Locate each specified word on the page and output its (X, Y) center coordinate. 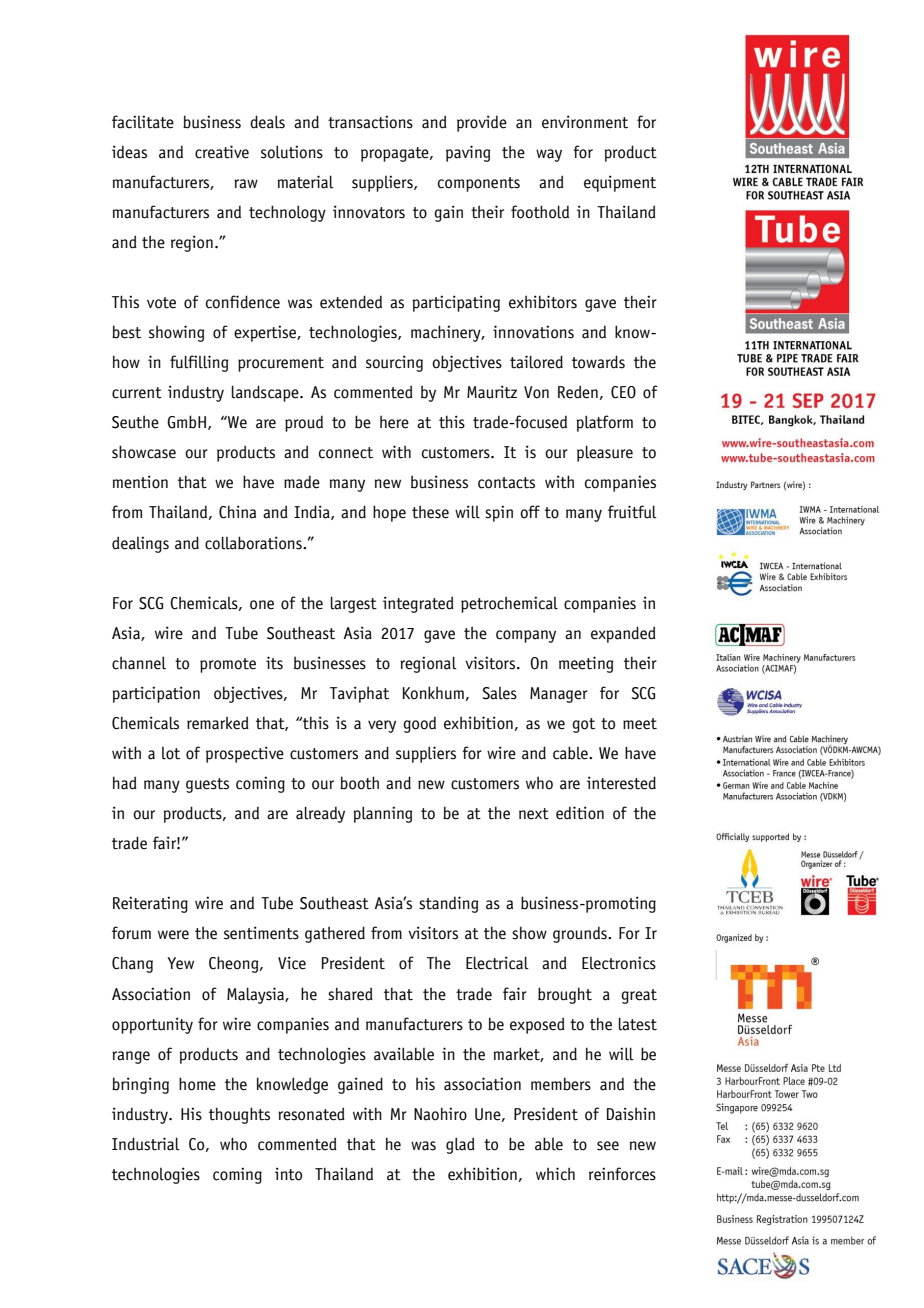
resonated (311, 1114)
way (549, 155)
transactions (370, 122)
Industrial (146, 1144)
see (608, 1146)
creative (222, 152)
